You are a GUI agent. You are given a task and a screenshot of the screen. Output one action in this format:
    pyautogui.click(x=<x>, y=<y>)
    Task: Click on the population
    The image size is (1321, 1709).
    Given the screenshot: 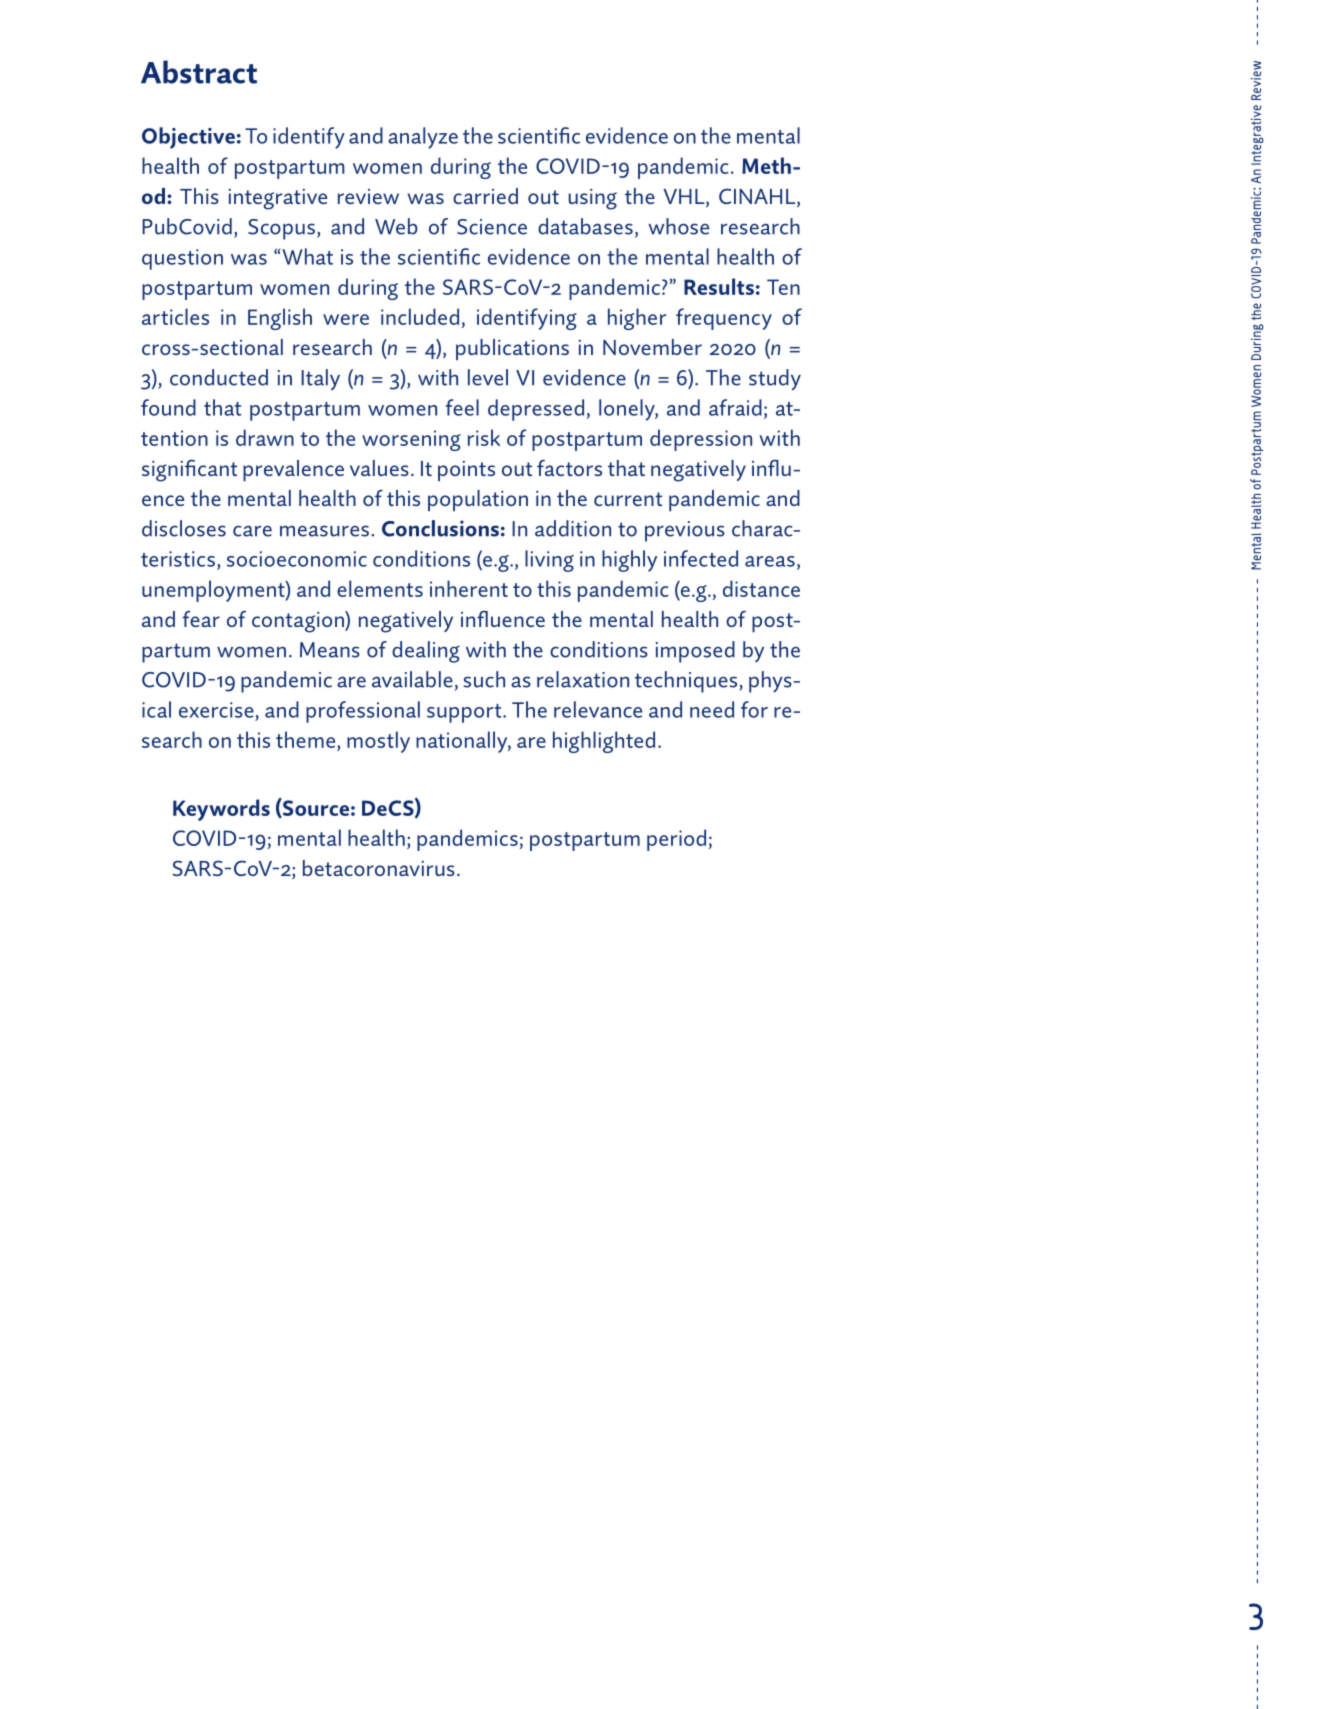 What is the action you would take?
    pyautogui.click(x=478, y=500)
